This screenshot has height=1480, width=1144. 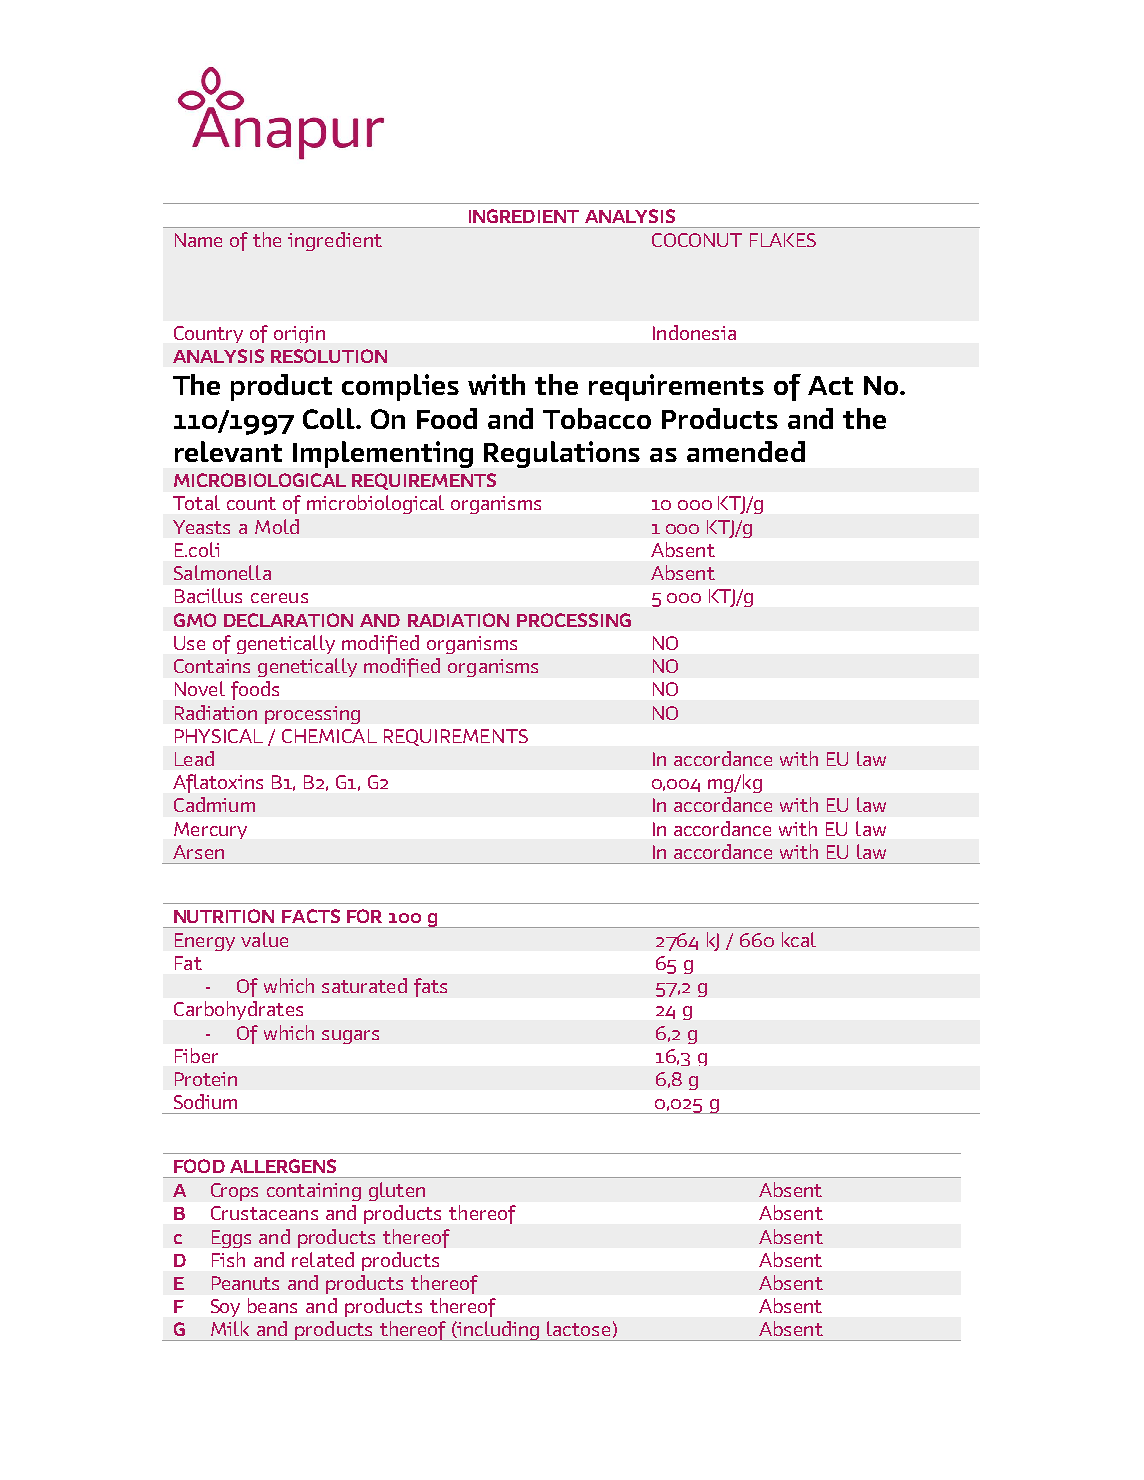 I want to click on complies, so click(x=400, y=387).
